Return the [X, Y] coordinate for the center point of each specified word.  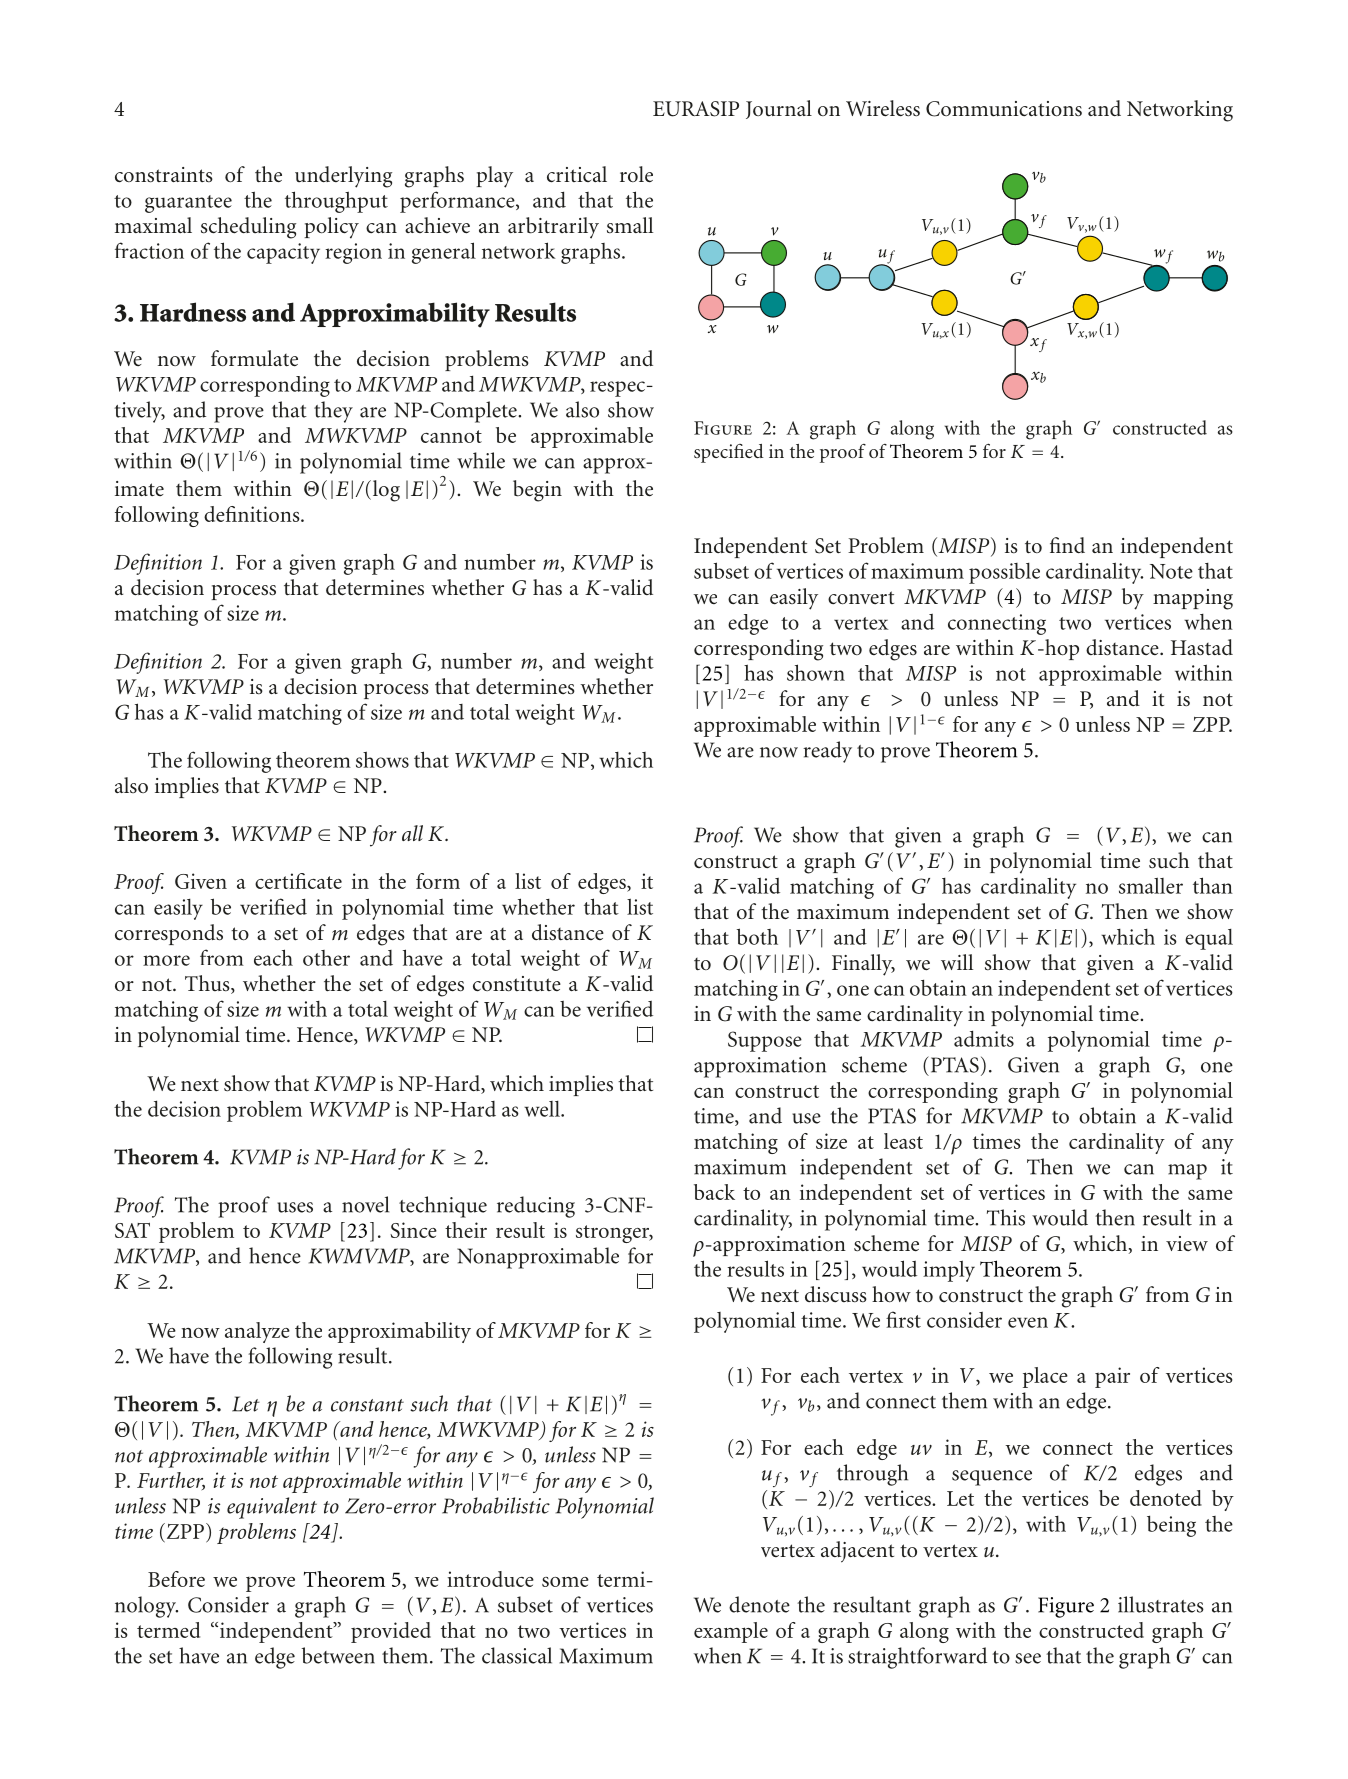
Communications [1004, 109]
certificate [298, 881]
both [757, 936]
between [338, 1655]
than [1213, 885]
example [731, 1632]
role [636, 174]
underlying [343, 177]
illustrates [1161, 1604]
